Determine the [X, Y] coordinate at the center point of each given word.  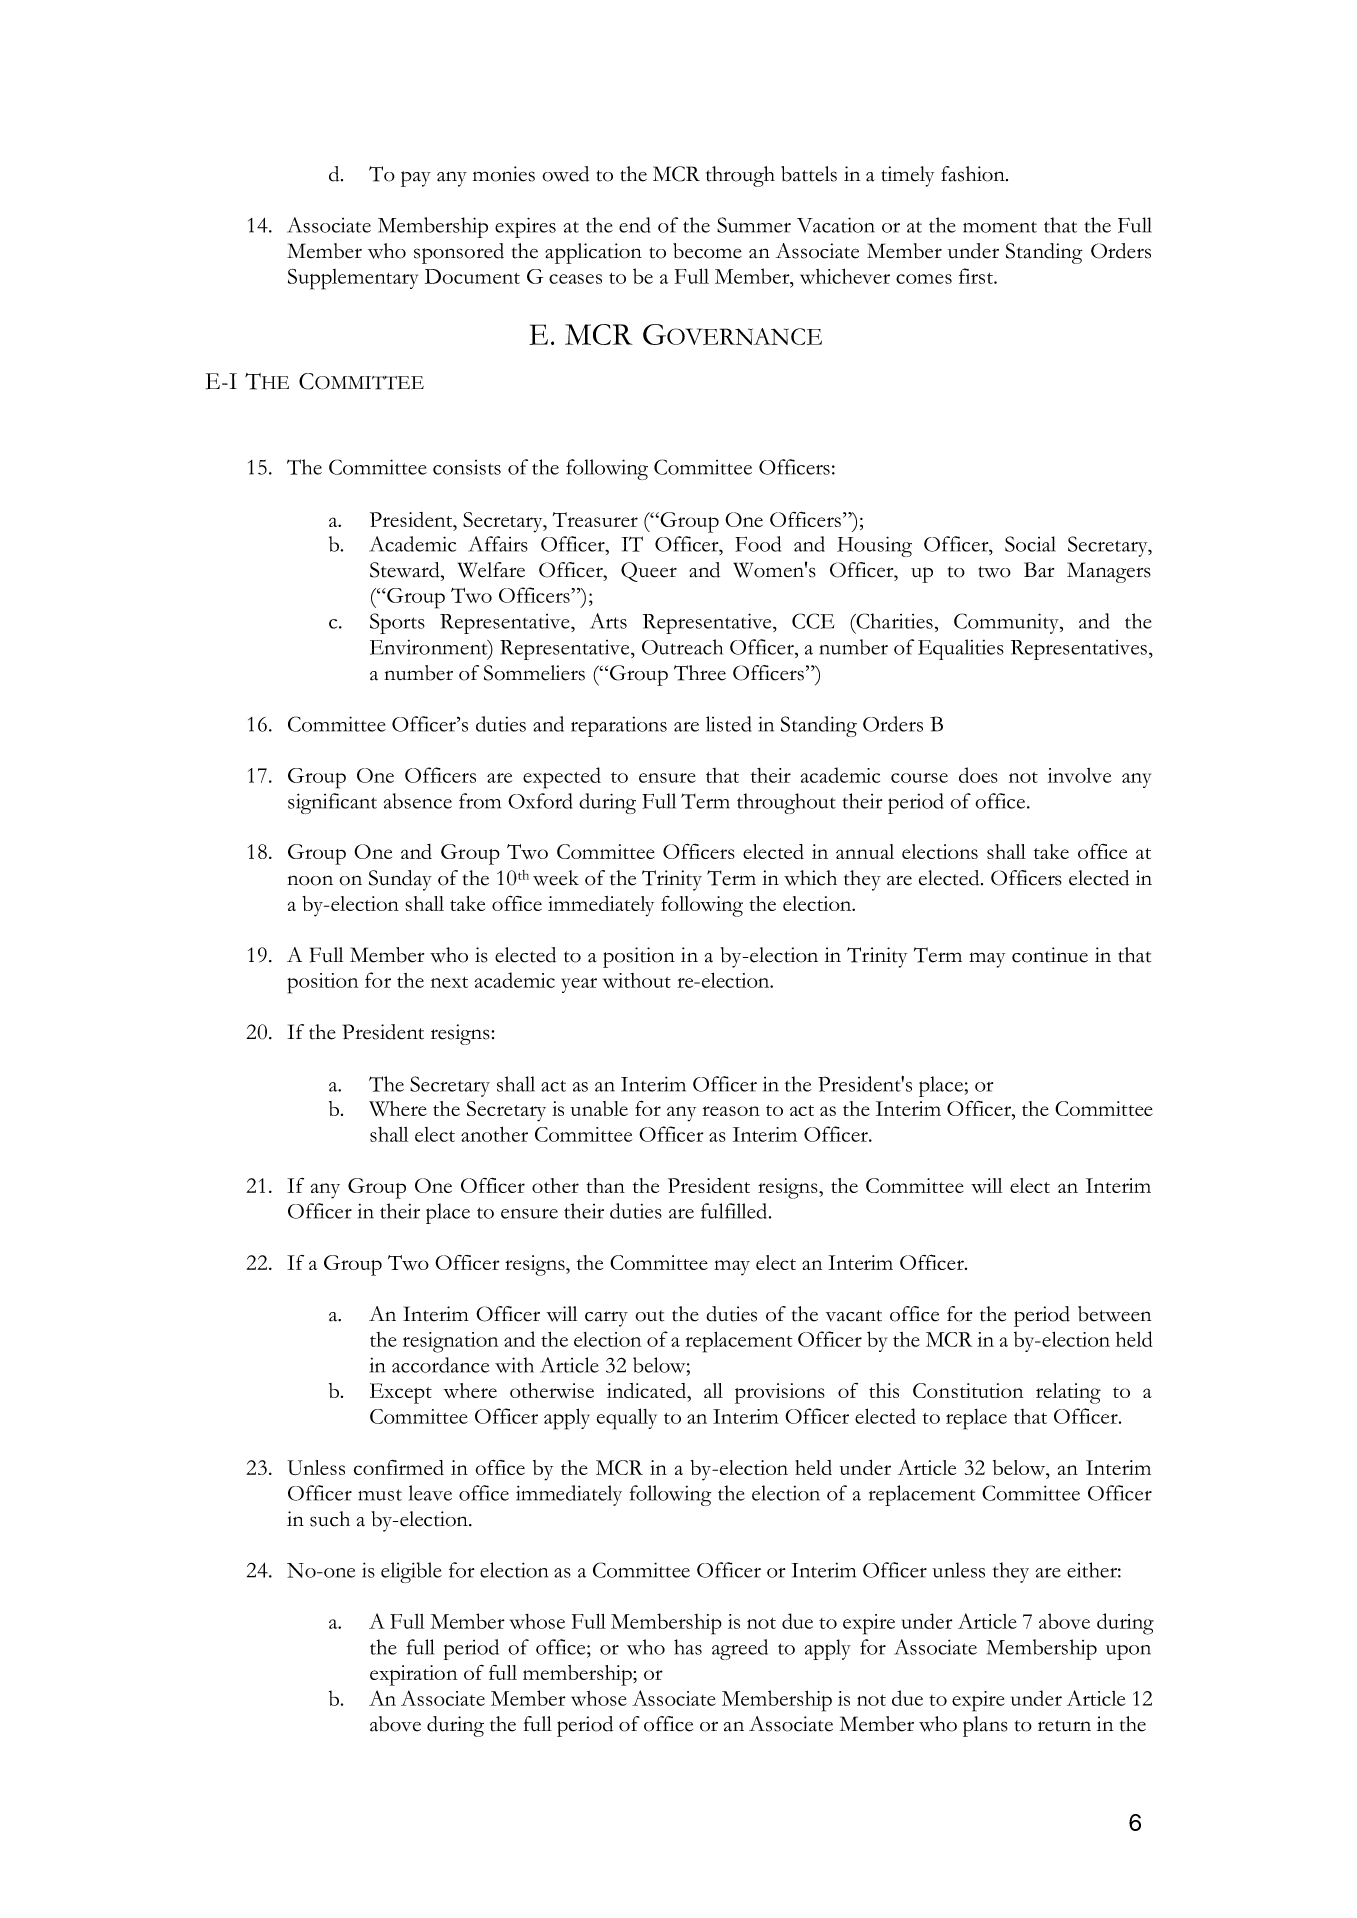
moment [1000, 227]
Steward [406, 570]
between [1114, 1314]
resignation [450, 1342]
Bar [1039, 570]
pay [416, 179]
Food [758, 544]
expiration [413, 1675]
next [449, 982]
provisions [780, 1393]
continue [1050, 955]
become [707, 251]
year [579, 985]
